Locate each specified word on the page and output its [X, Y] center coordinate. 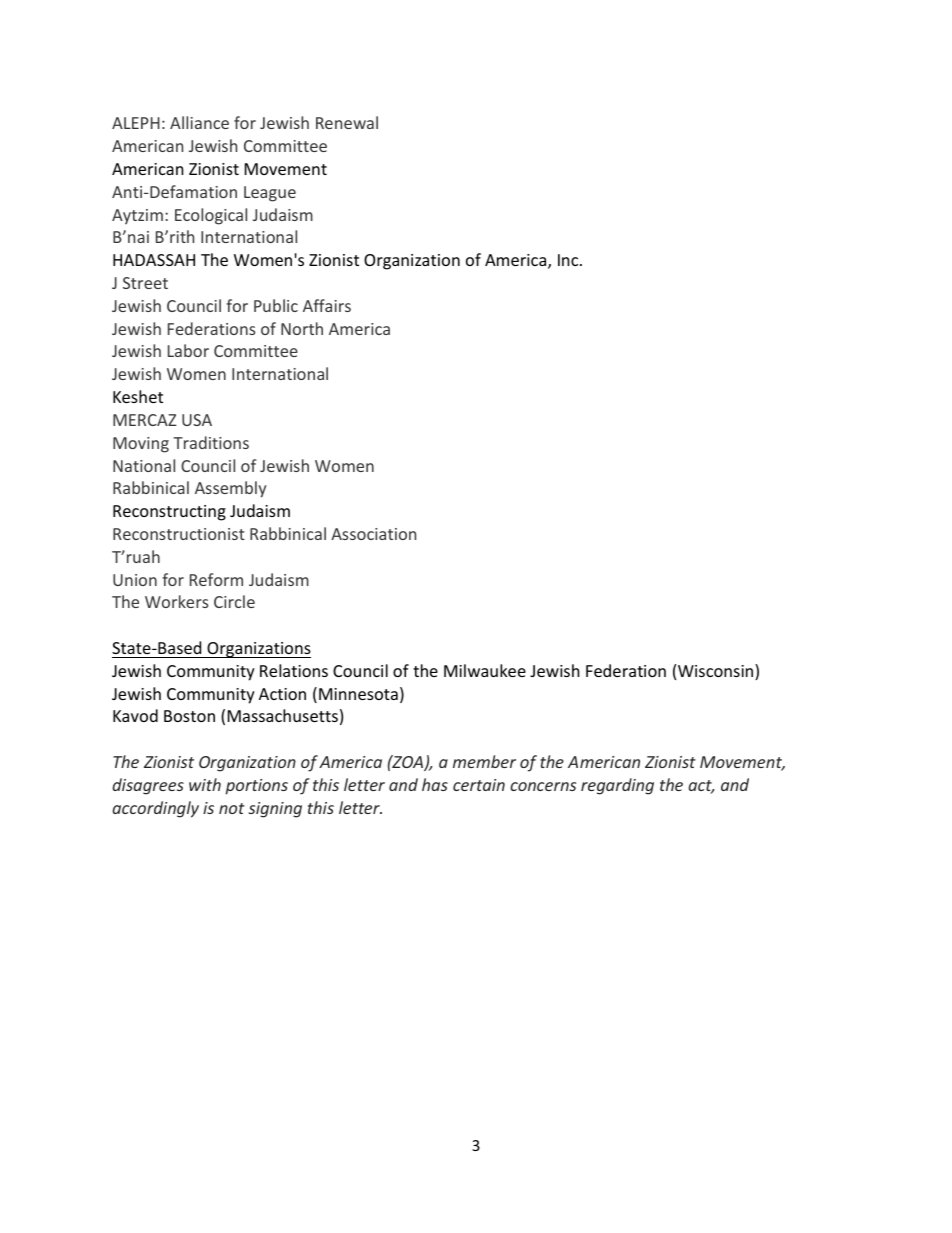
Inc [569, 260]
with [205, 784]
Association [373, 534]
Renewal [347, 122]
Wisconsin [717, 672]
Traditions [211, 442]
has [435, 784]
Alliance [199, 122]
